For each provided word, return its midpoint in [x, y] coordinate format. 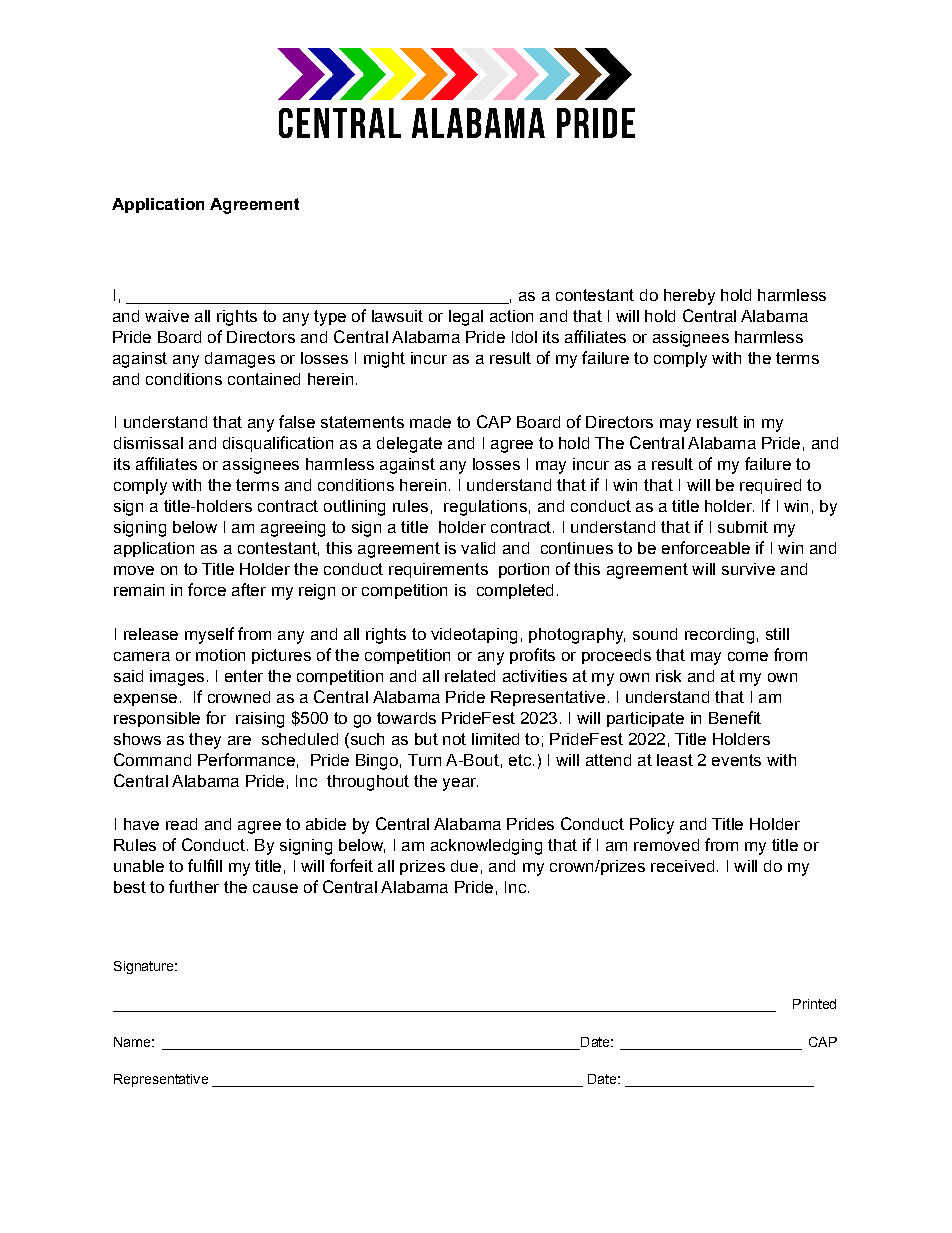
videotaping [474, 636]
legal [466, 318]
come [748, 656]
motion [220, 655]
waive [167, 316]
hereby [689, 297]
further [194, 886]
